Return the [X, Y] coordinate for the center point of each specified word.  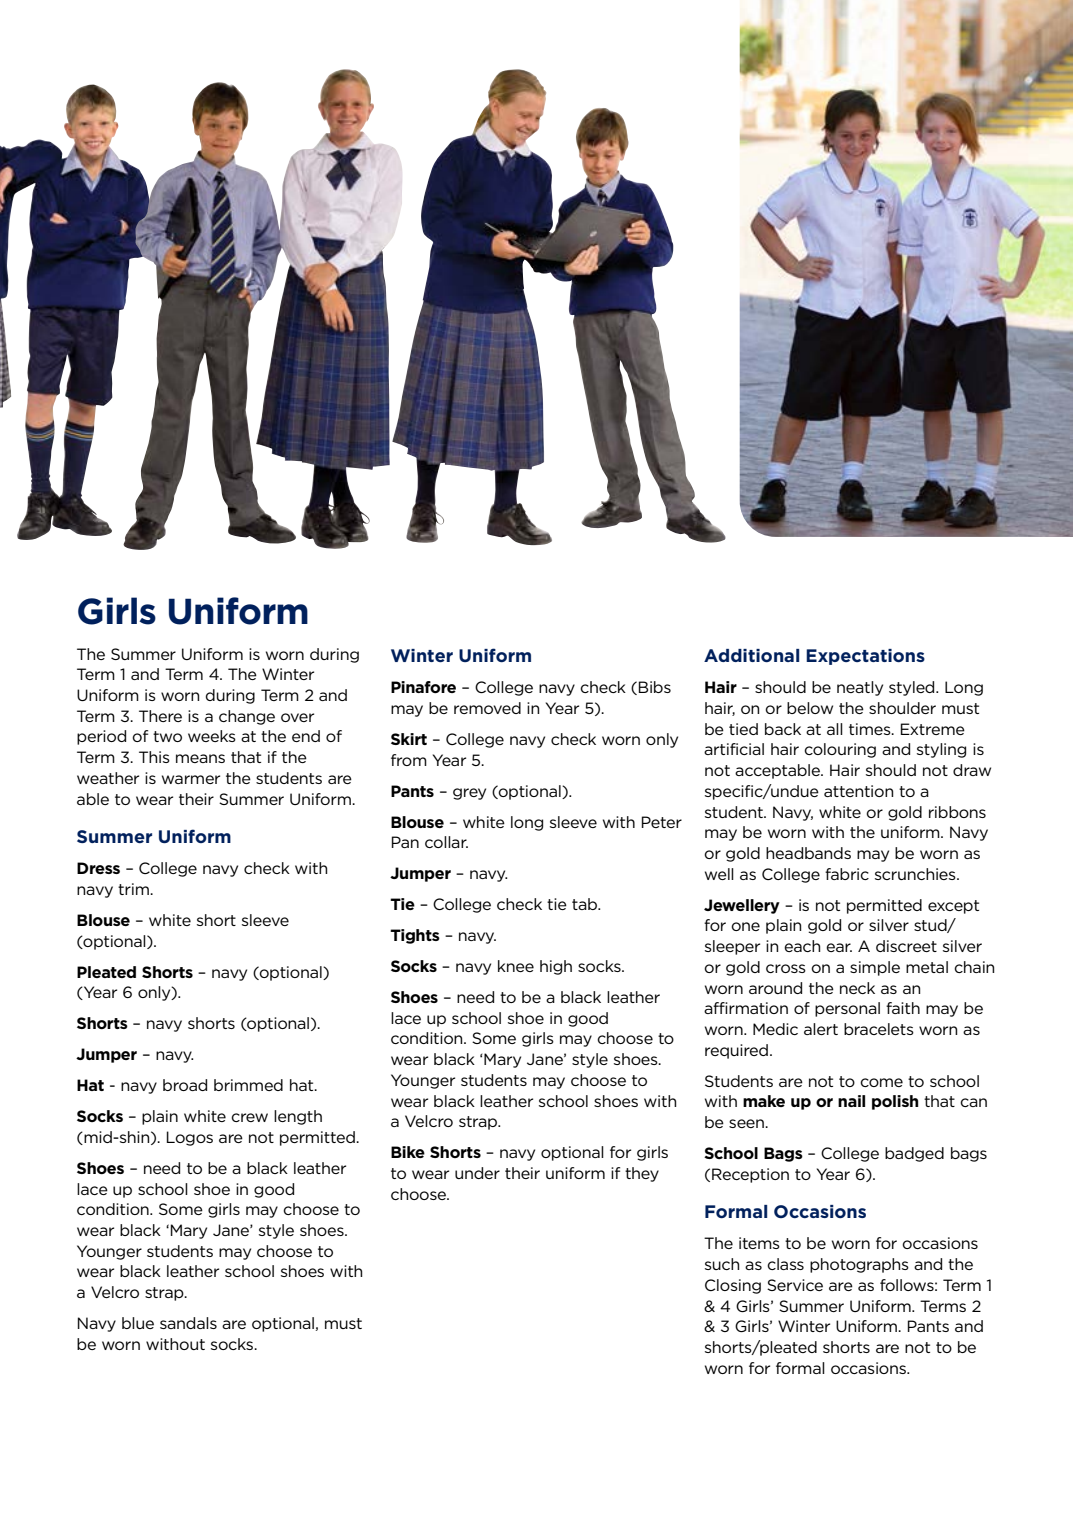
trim [134, 889]
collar [446, 842]
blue [138, 1323]
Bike [408, 1152]
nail [851, 1101]
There [160, 716]
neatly [860, 688]
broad [185, 1085]
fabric [847, 874]
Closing [733, 1286]
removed [487, 708]
